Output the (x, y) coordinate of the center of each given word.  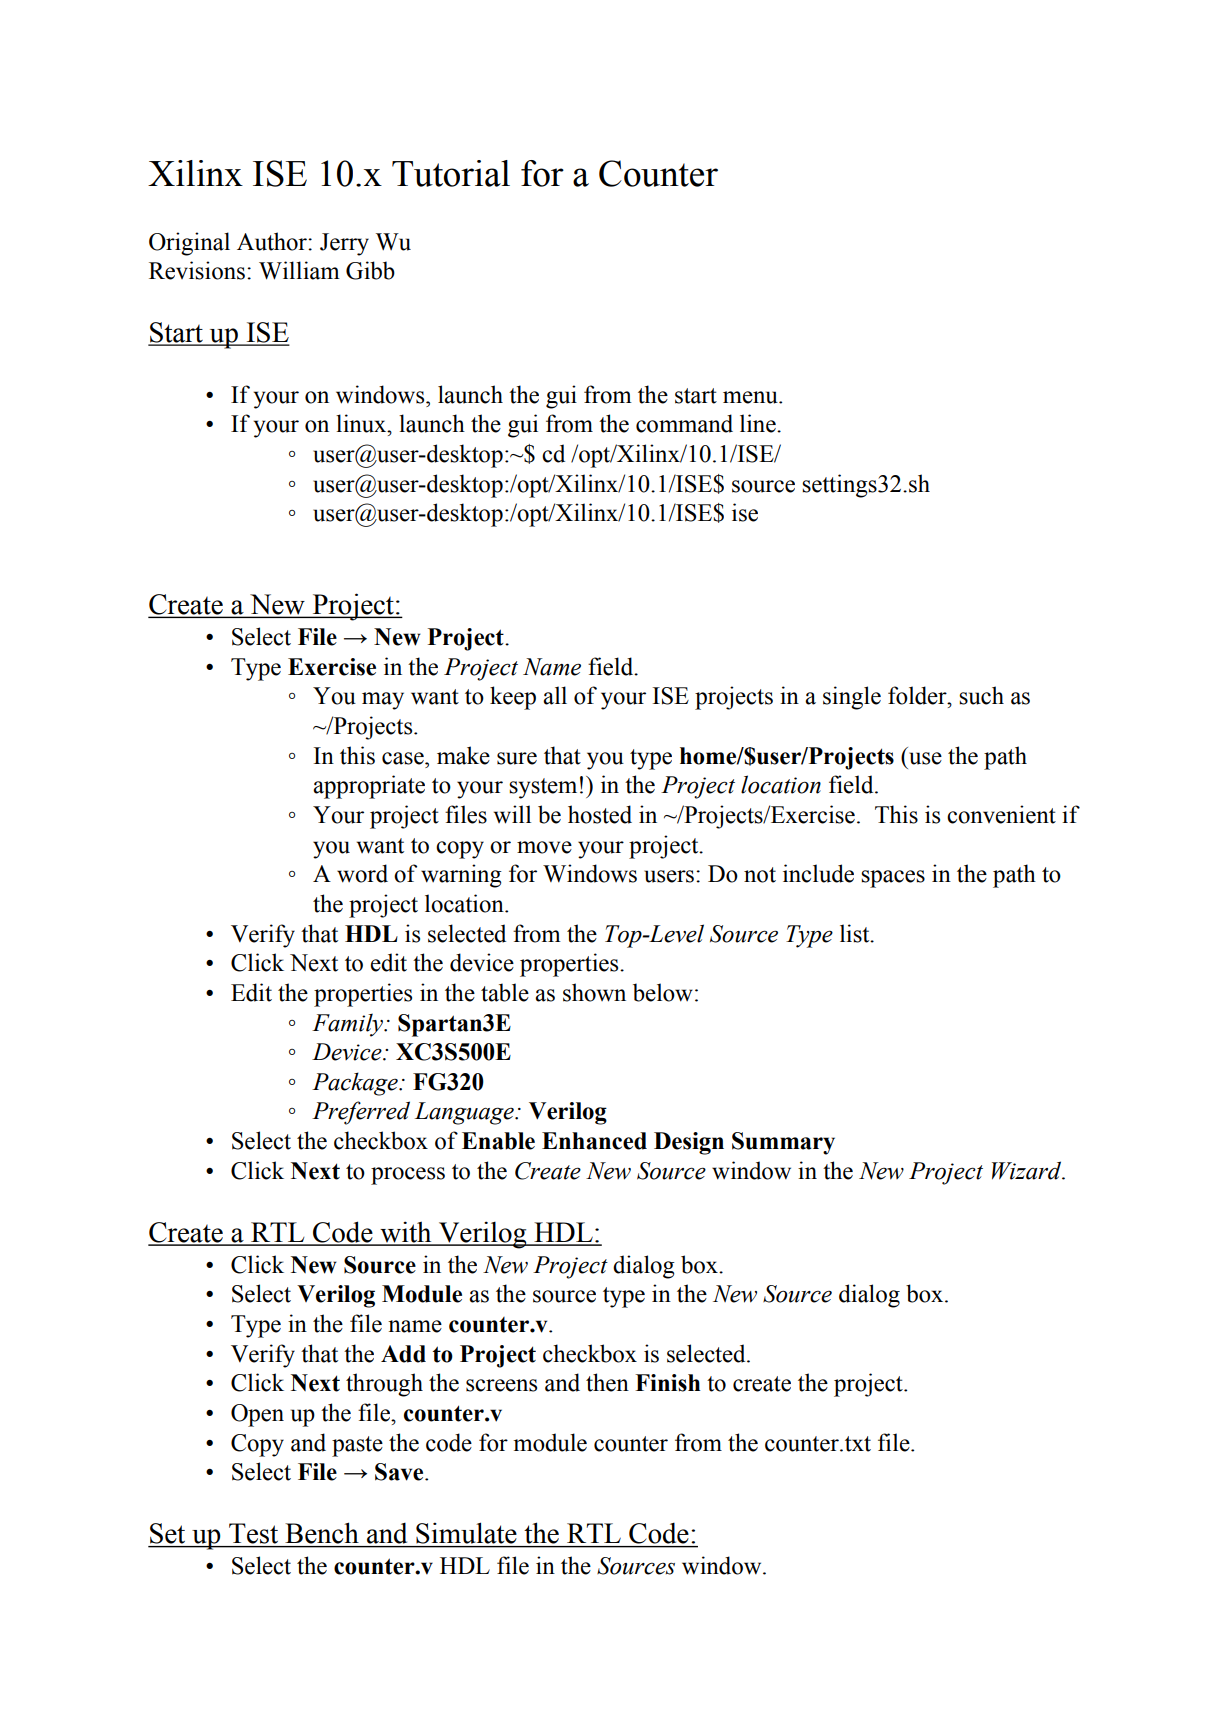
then (607, 1382)
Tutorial (451, 173)
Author (273, 241)
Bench (322, 1533)
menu (751, 397)
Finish (668, 1383)
